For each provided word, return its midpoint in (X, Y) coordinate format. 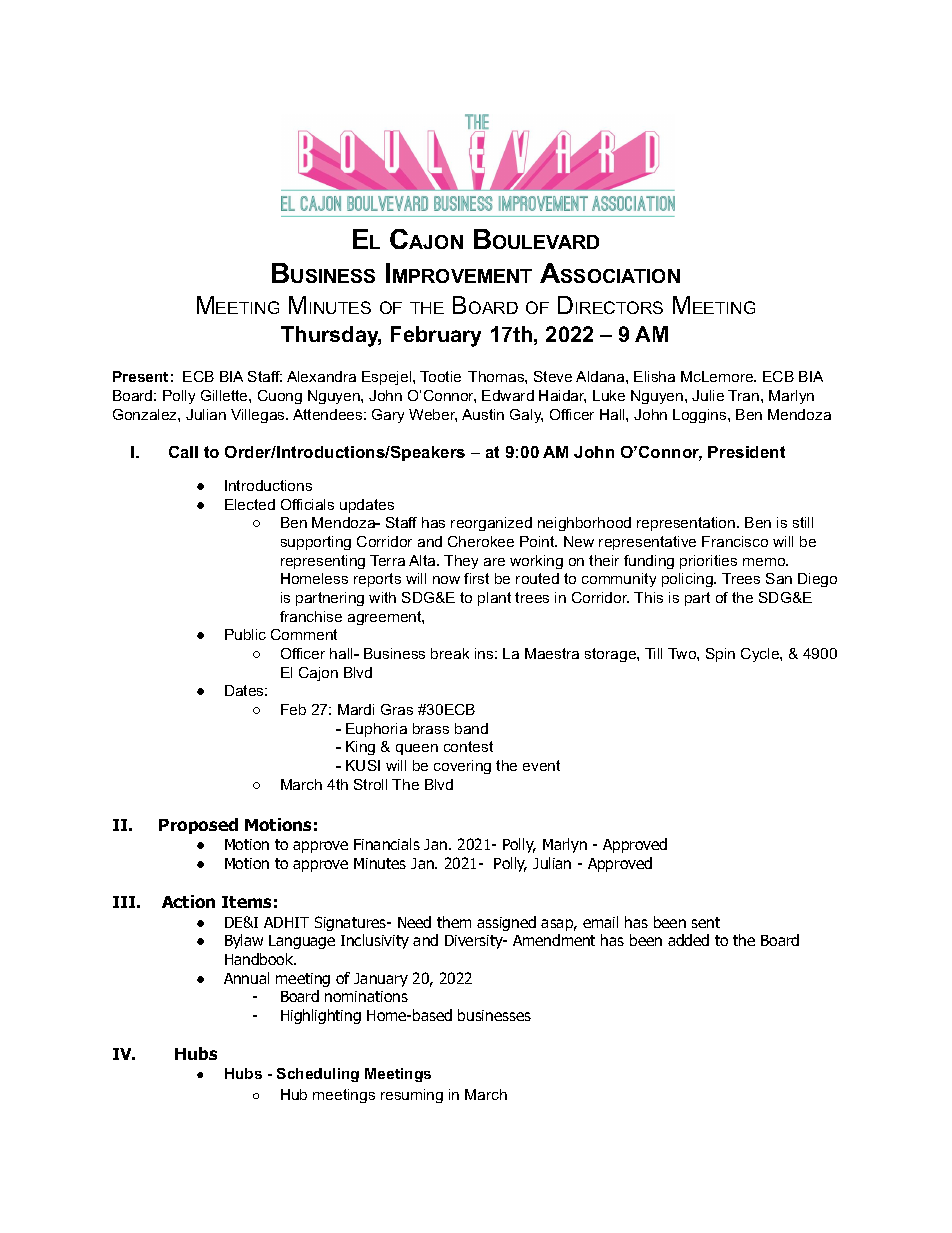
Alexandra (321, 376)
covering (462, 767)
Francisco (735, 541)
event (541, 765)
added (688, 940)
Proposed (198, 826)
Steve (553, 376)
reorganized (491, 524)
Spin (720, 655)
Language (302, 942)
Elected (250, 504)
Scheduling (318, 1075)
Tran (745, 395)
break (450, 653)
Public (245, 634)
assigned (506, 923)
